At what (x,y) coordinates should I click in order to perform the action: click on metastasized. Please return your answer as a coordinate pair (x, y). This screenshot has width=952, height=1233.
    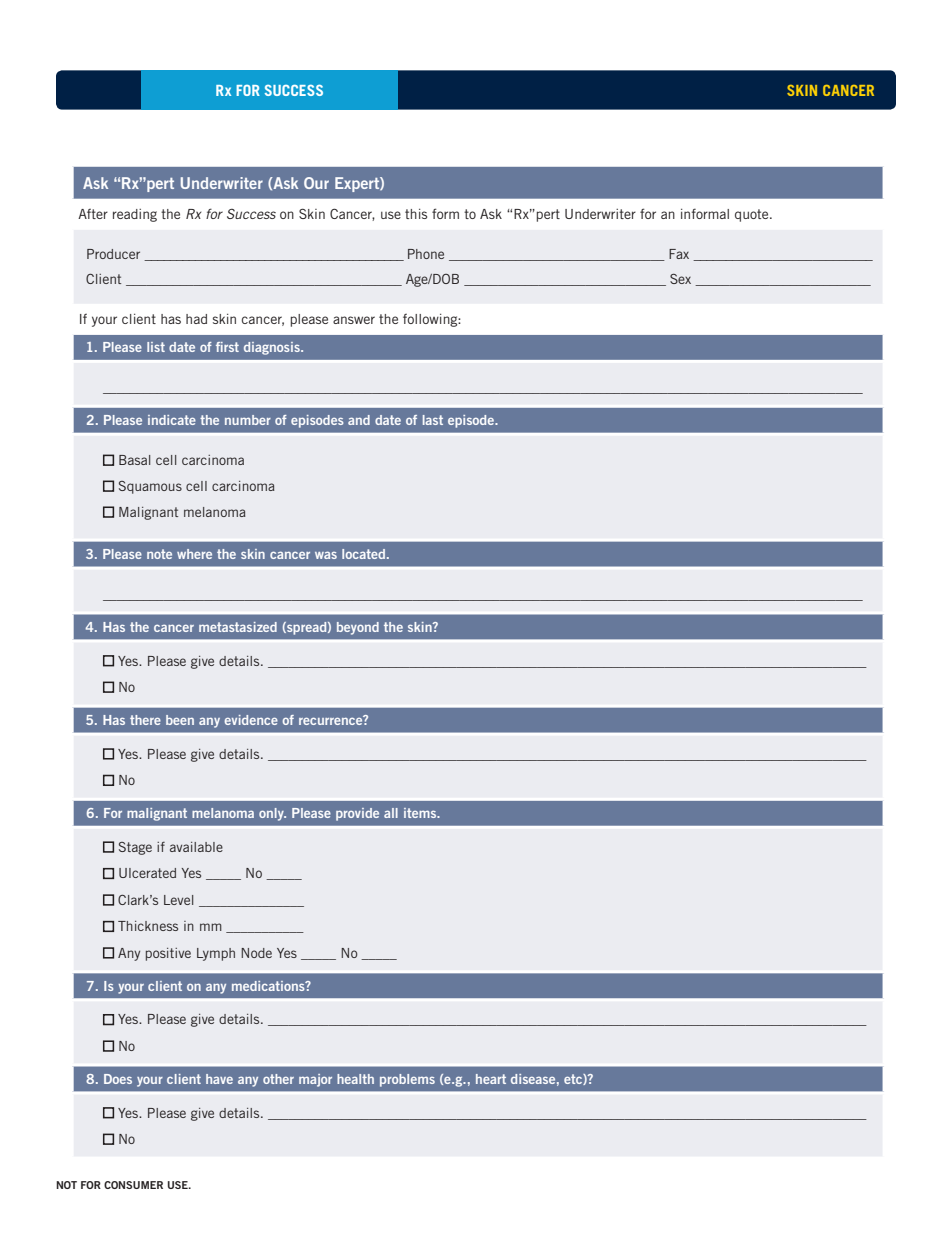
    Looking at the image, I should click on (238, 627).
